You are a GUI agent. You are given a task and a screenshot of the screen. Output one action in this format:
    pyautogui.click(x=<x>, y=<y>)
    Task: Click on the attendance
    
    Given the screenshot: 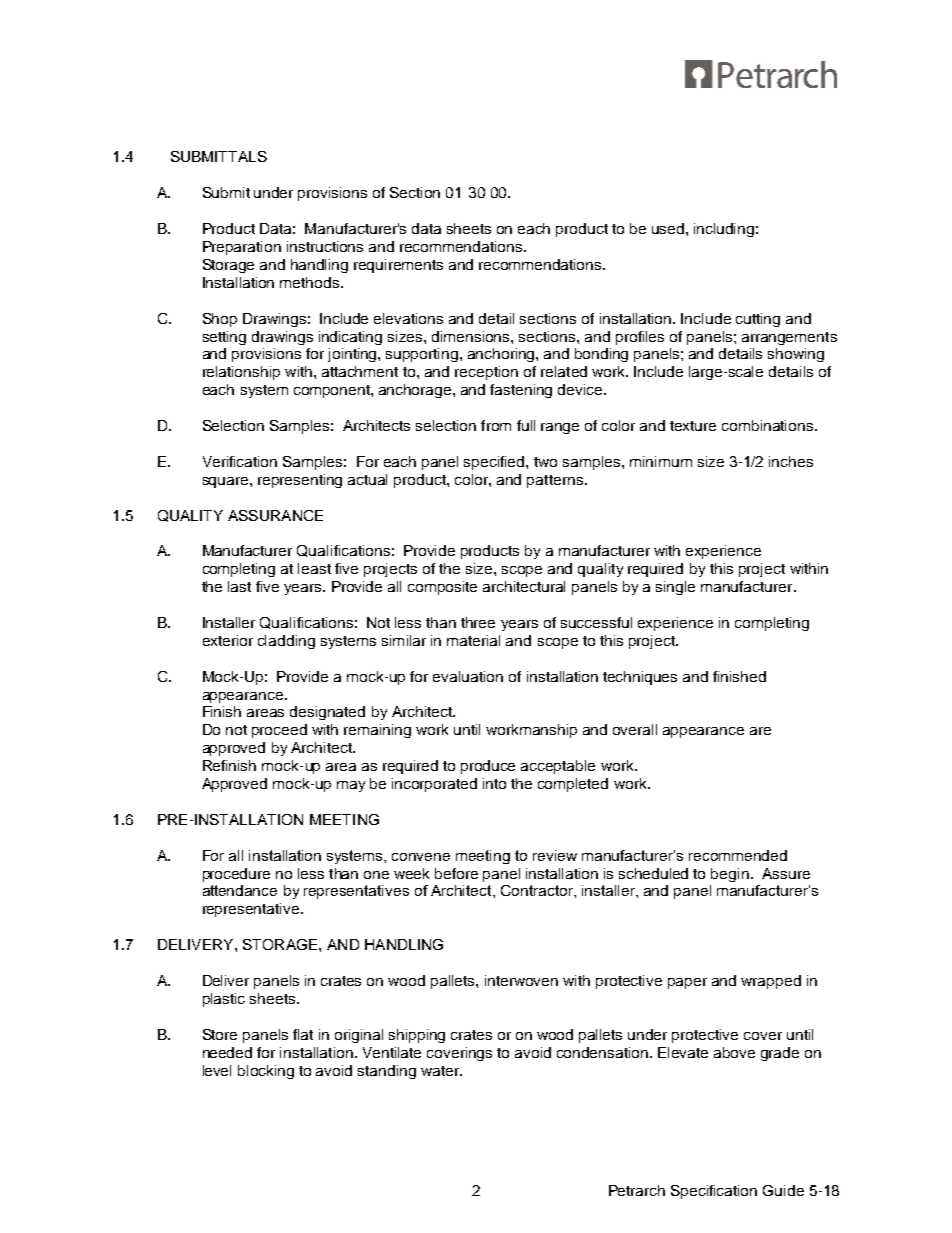 What is the action you would take?
    pyautogui.click(x=240, y=890)
